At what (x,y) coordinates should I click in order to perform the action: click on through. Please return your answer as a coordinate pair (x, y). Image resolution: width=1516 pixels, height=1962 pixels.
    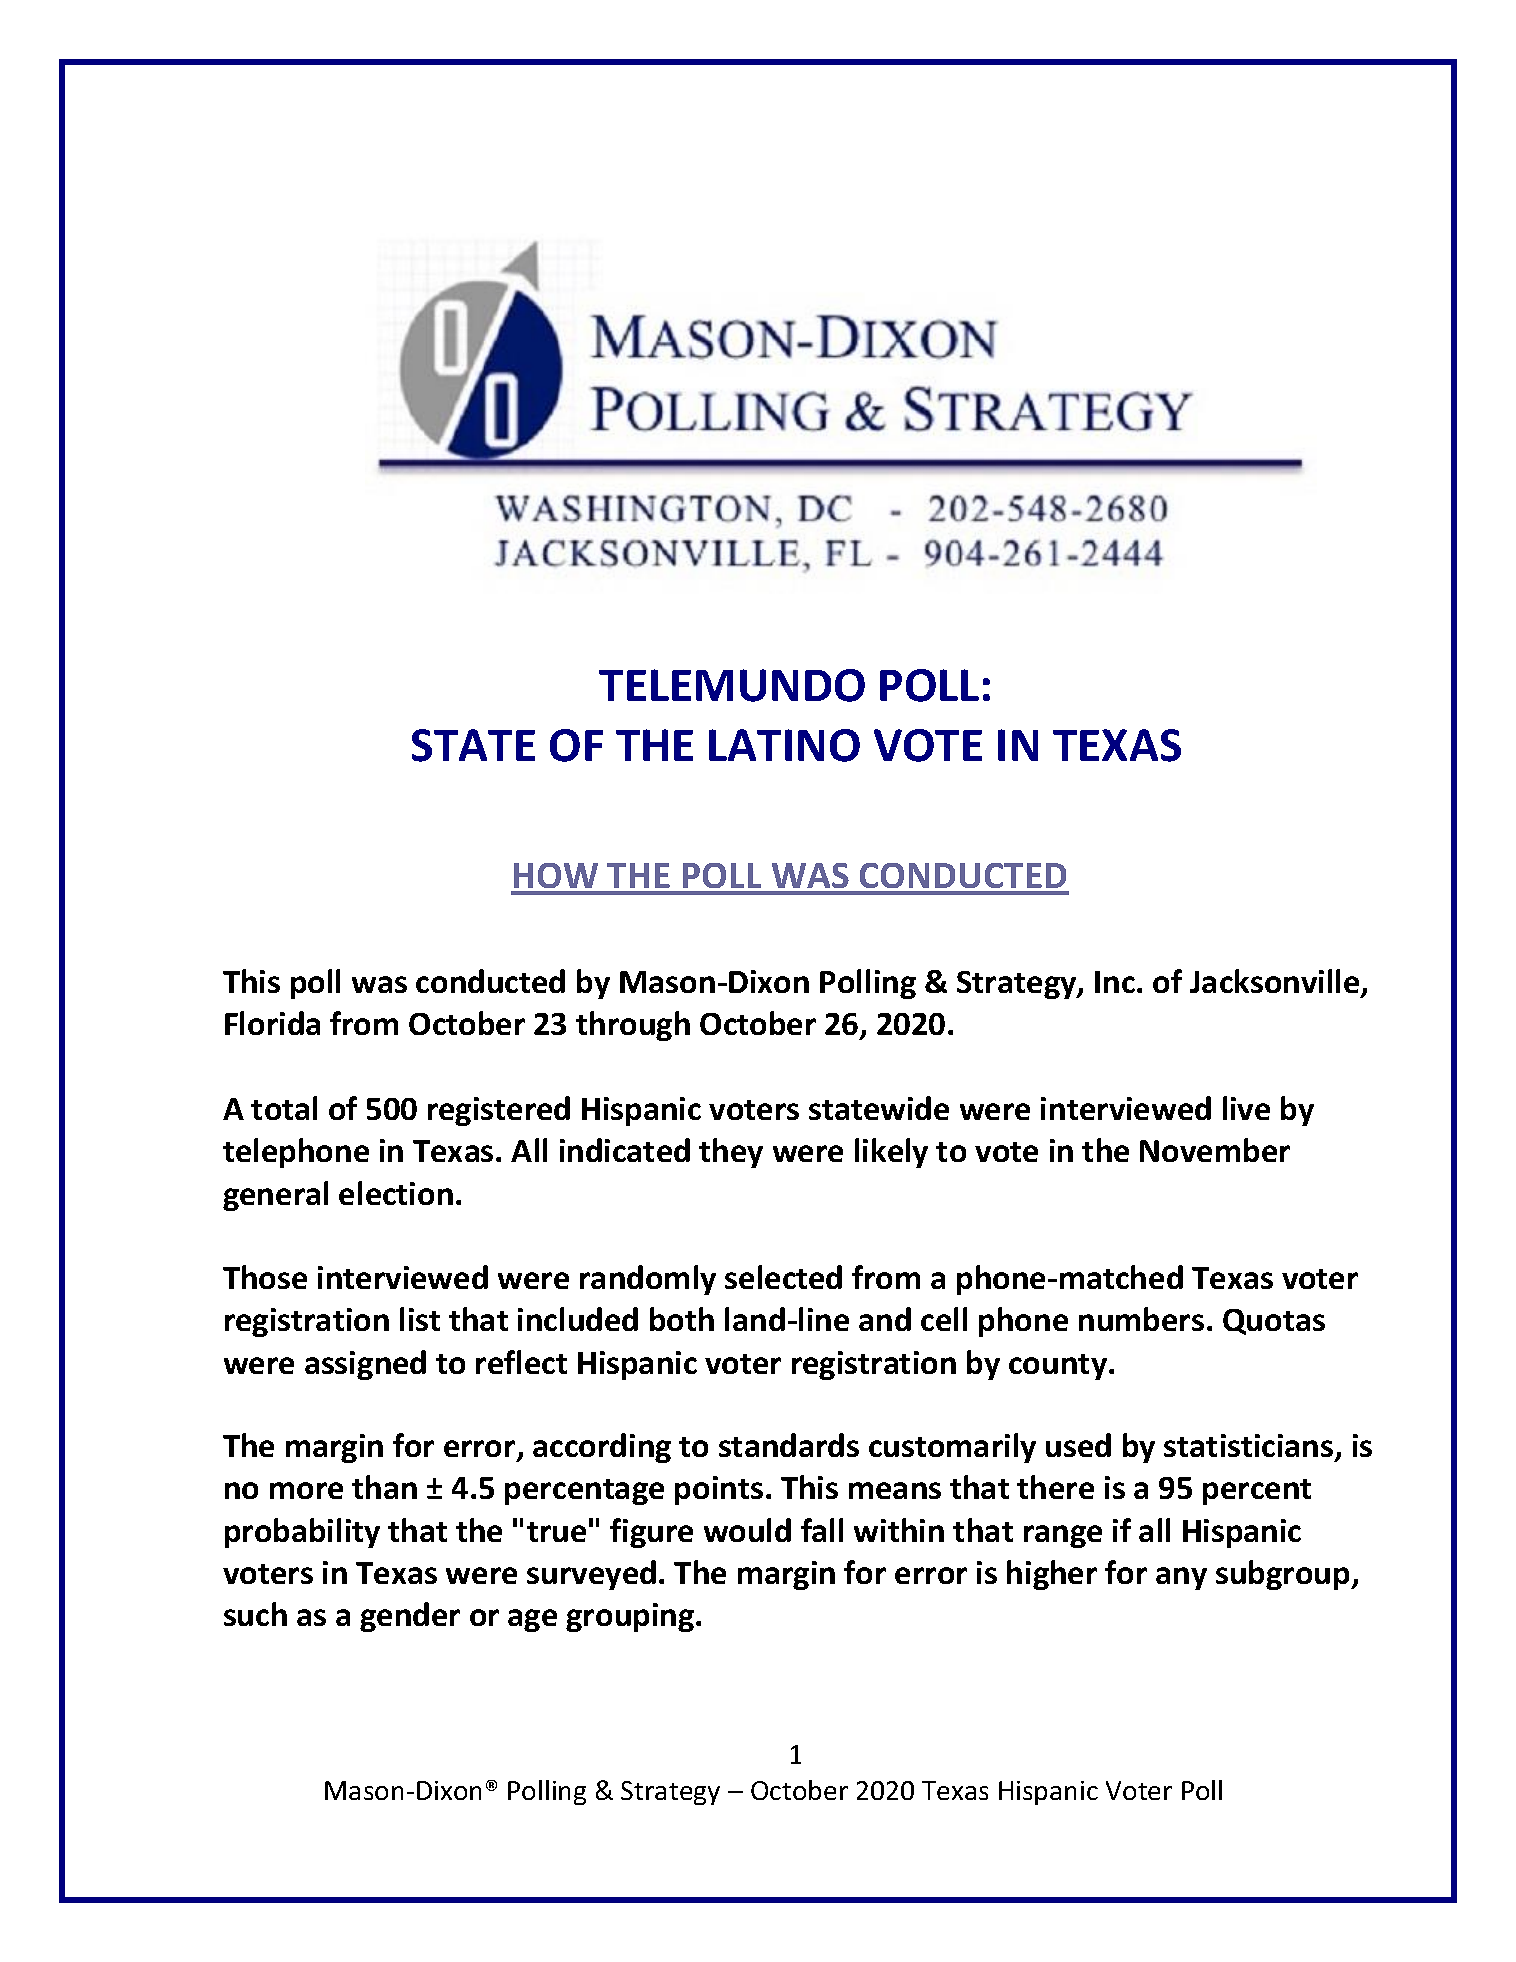
    Looking at the image, I should click on (633, 1026).
